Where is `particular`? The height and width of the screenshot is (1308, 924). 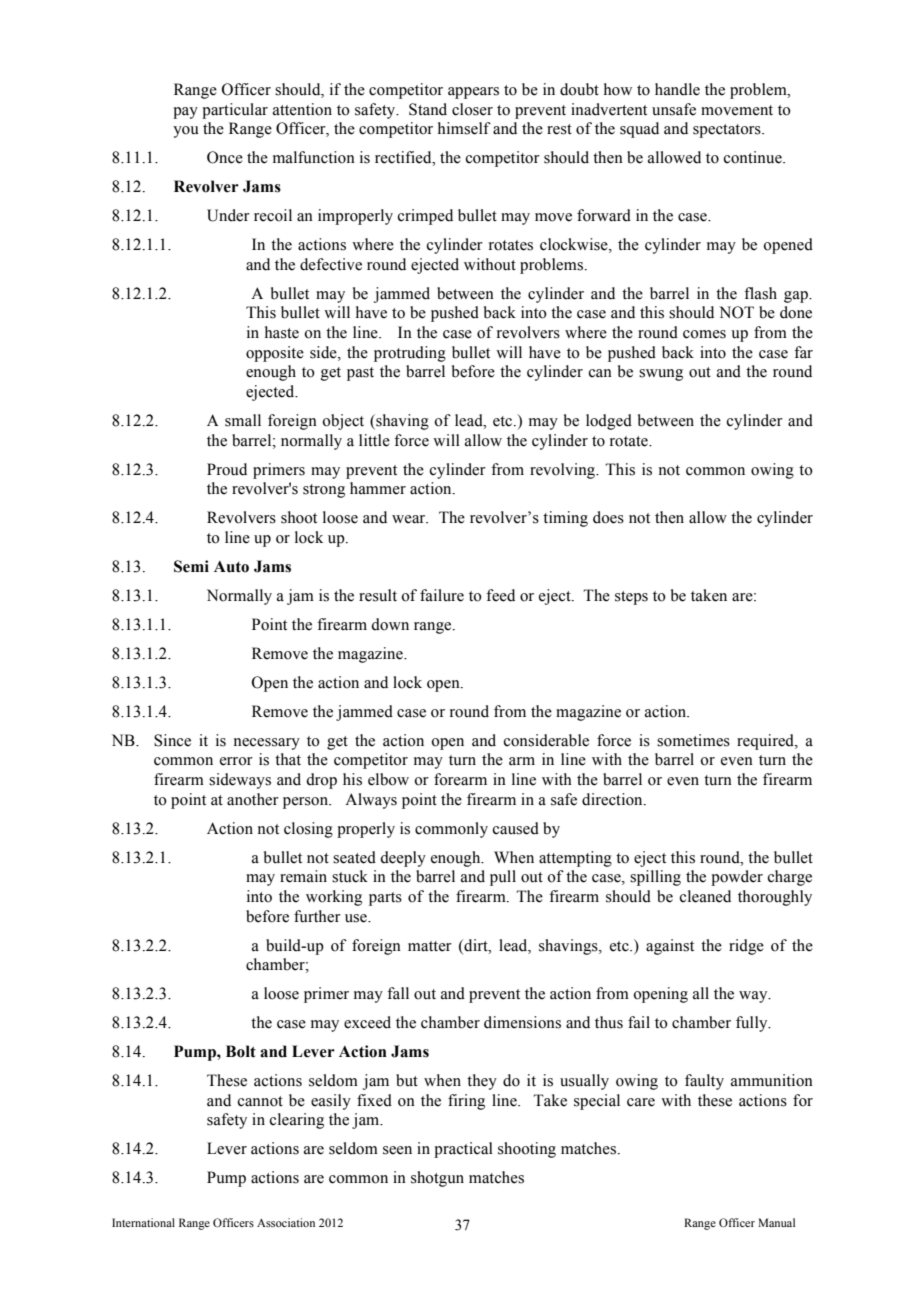
particular is located at coordinates (235, 111).
